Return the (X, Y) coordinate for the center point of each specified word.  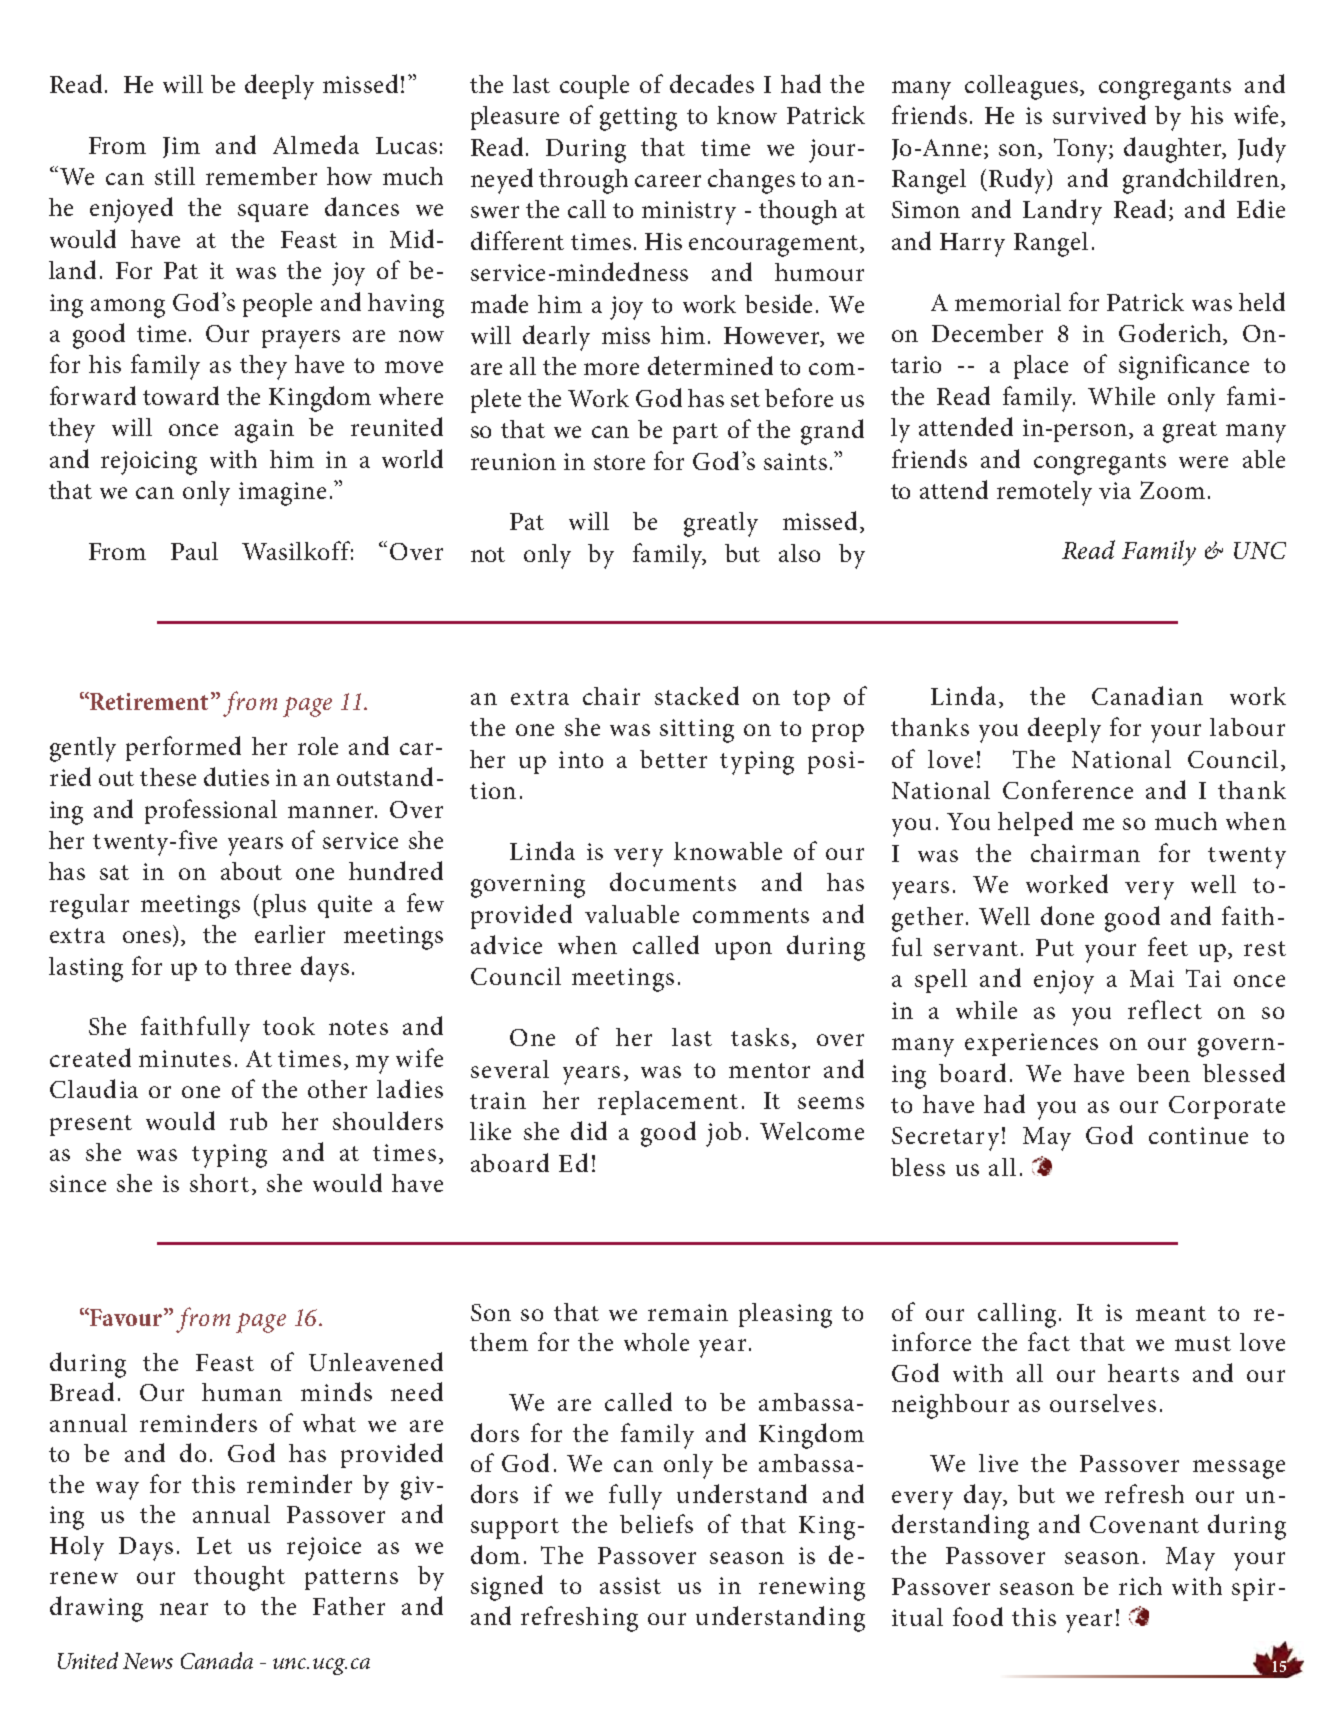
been (1163, 1073)
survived (1099, 114)
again (264, 431)
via (1115, 490)
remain (688, 1312)
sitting (697, 731)
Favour (126, 1317)
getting (638, 119)
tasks (760, 1037)
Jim (181, 147)
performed (183, 748)
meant (1171, 1313)
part (695, 433)
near (184, 1609)
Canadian (1147, 695)
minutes (185, 1058)
